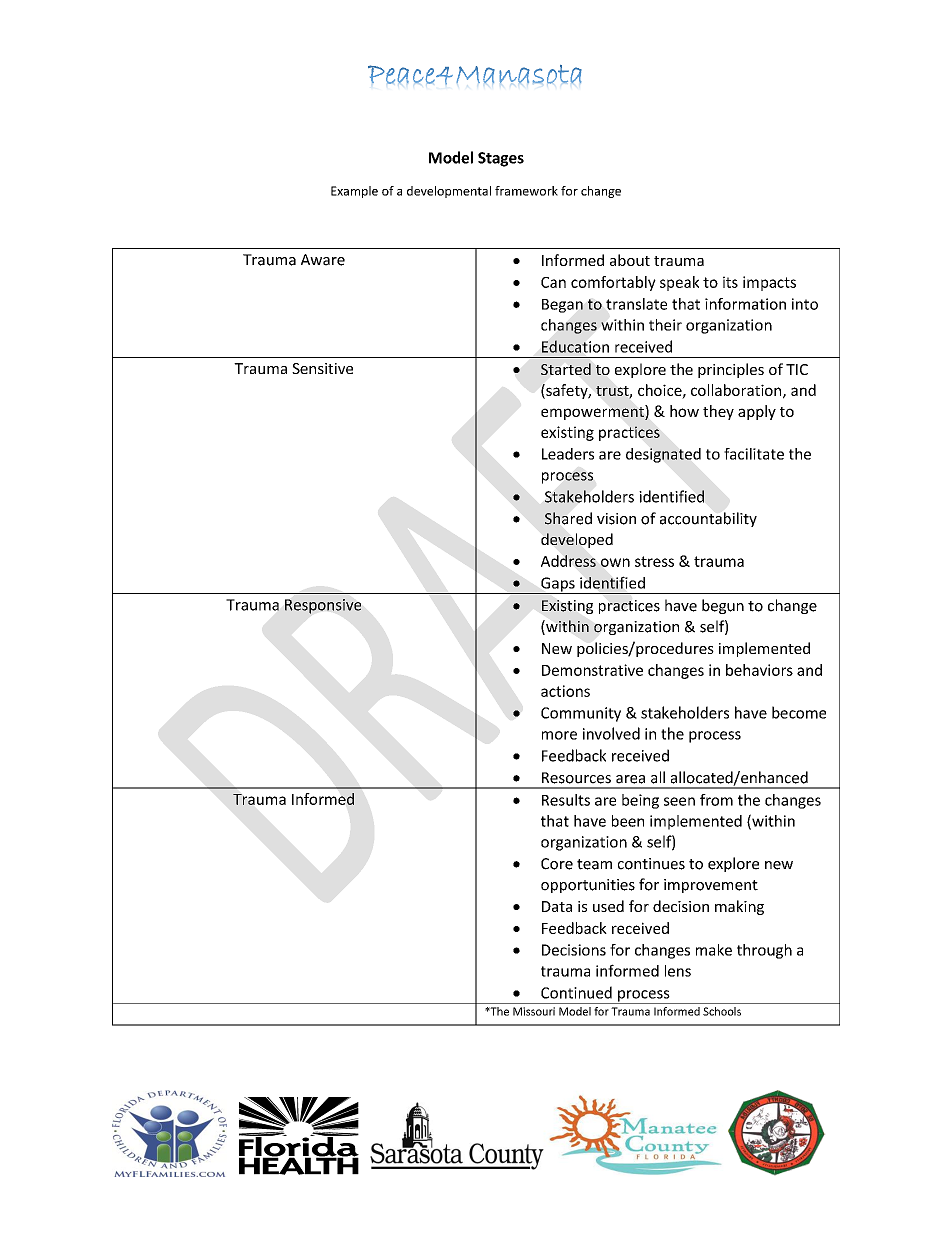  I want to click on Example, so click(354, 192).
